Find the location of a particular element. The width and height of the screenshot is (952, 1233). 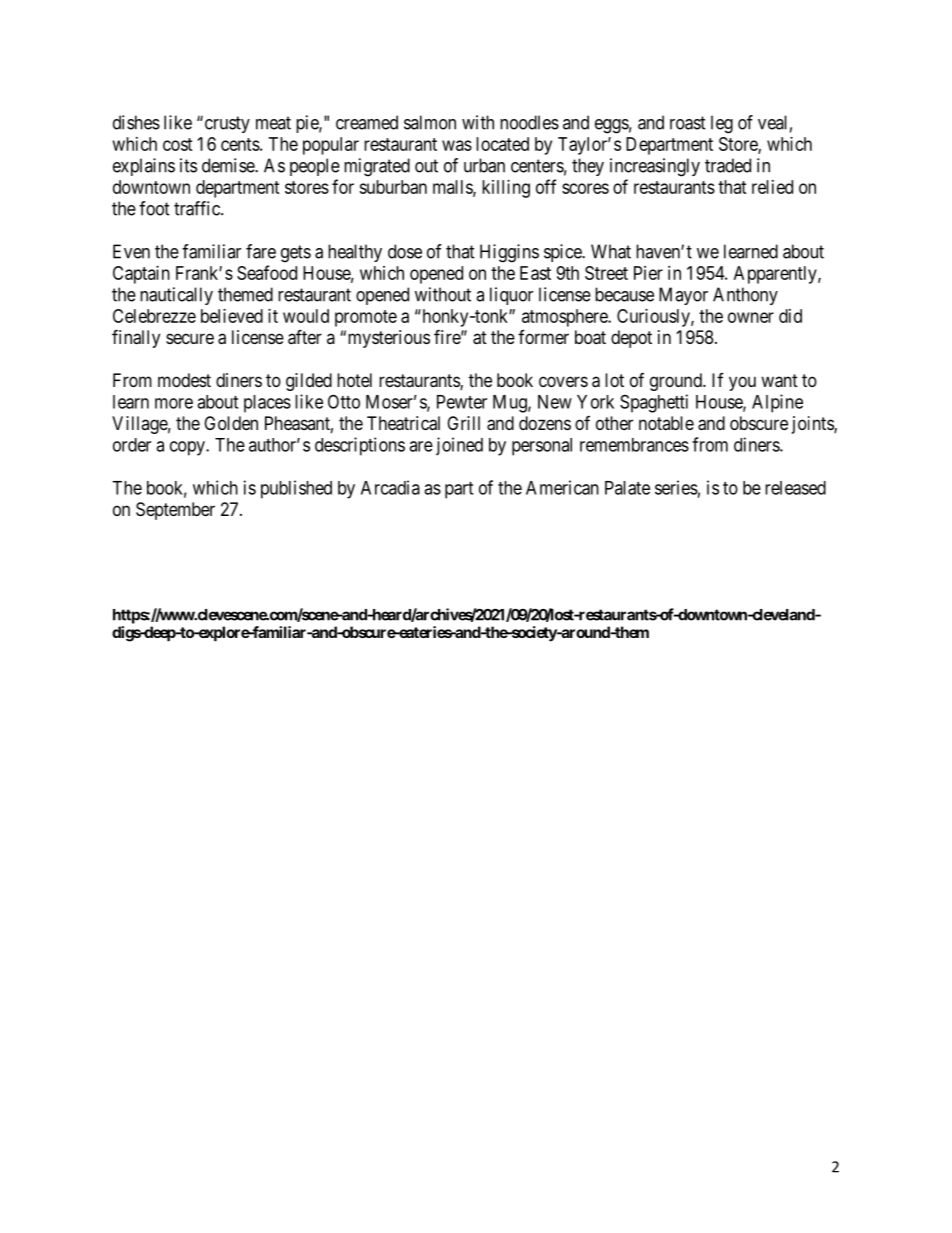

crusty is located at coordinates (226, 124).
